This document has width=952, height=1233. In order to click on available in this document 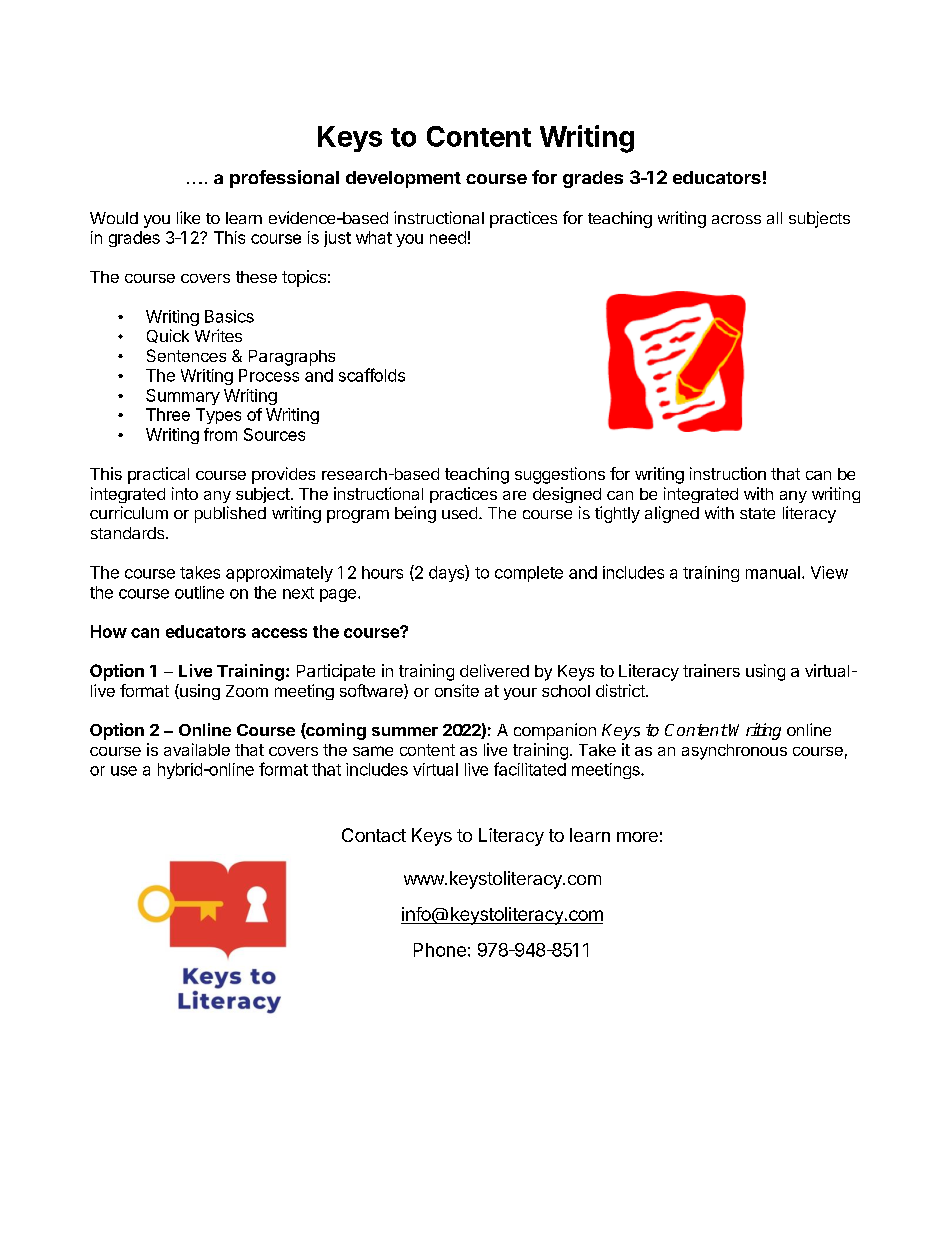, I will do `click(197, 749)`.
